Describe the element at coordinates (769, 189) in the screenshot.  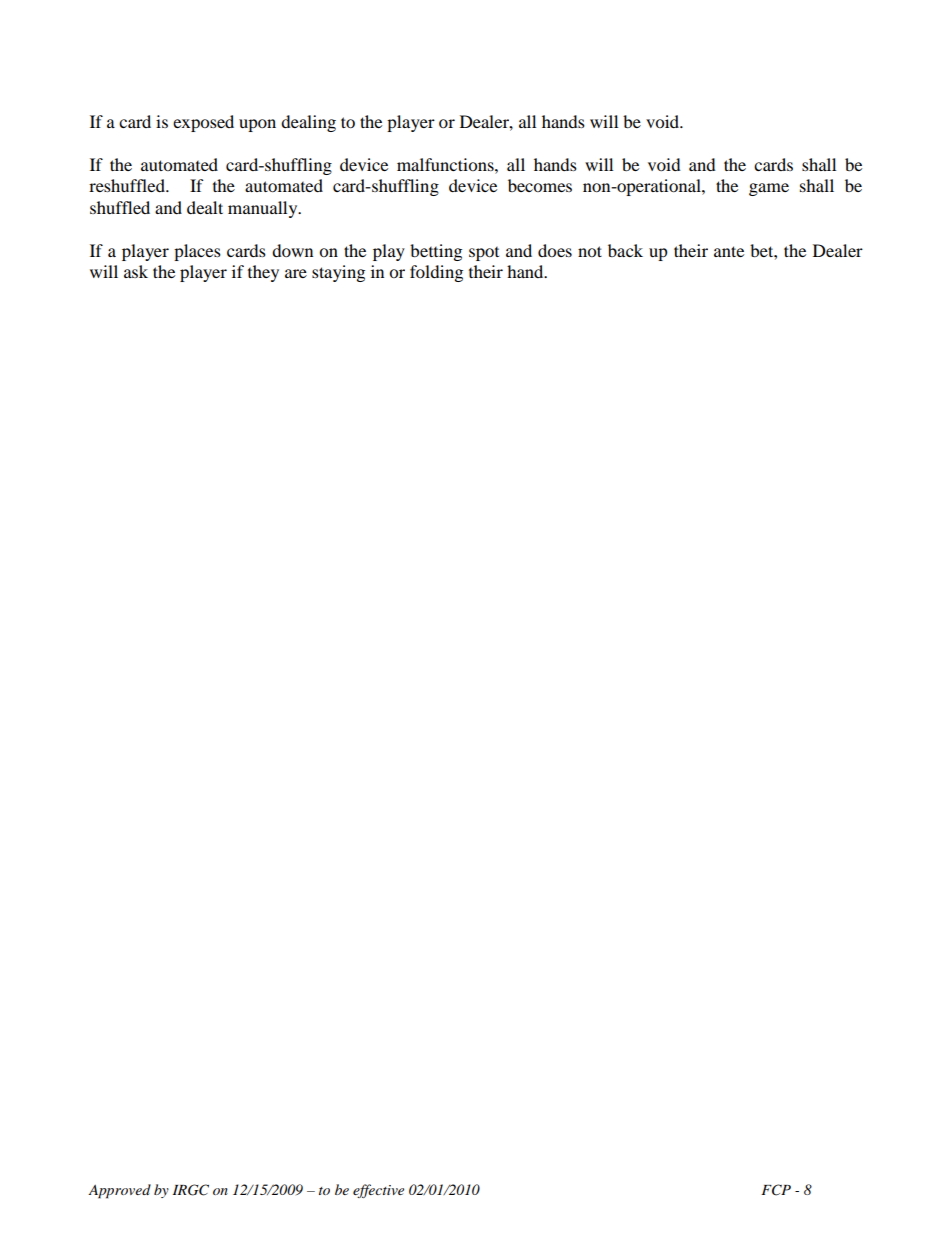
I see `game` at that location.
